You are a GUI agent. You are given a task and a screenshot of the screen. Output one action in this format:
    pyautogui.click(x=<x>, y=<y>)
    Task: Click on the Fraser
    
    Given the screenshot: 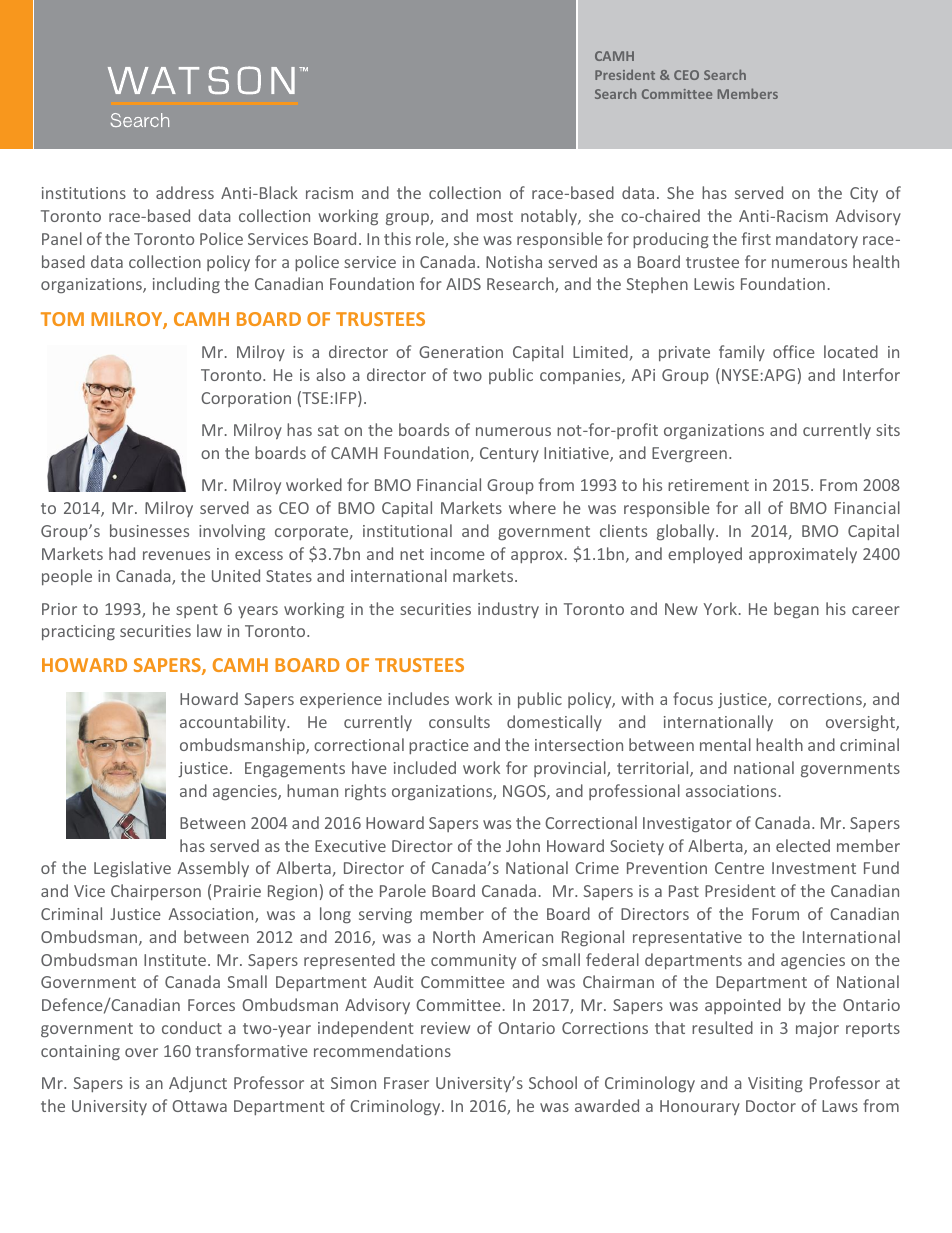 What is the action you would take?
    pyautogui.click(x=406, y=1083)
